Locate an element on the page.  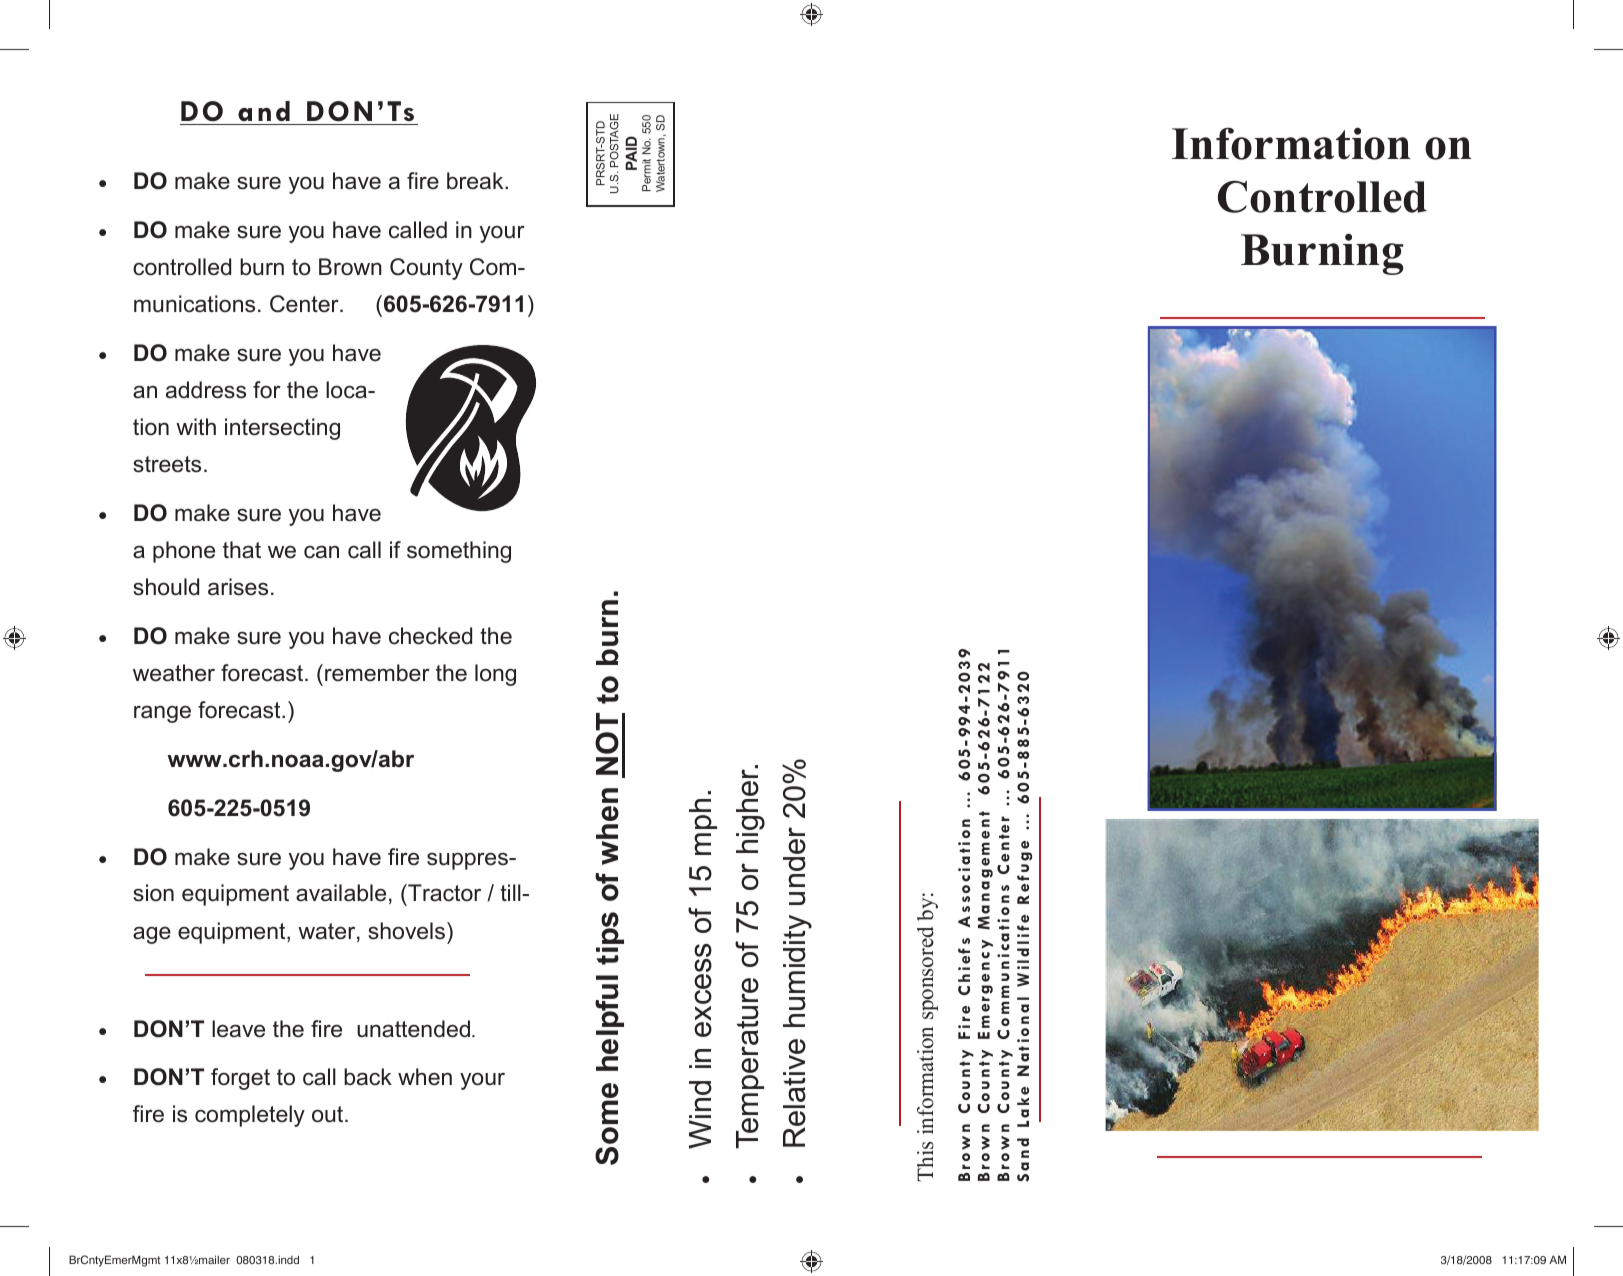
intersecting is located at coordinates (282, 429).
